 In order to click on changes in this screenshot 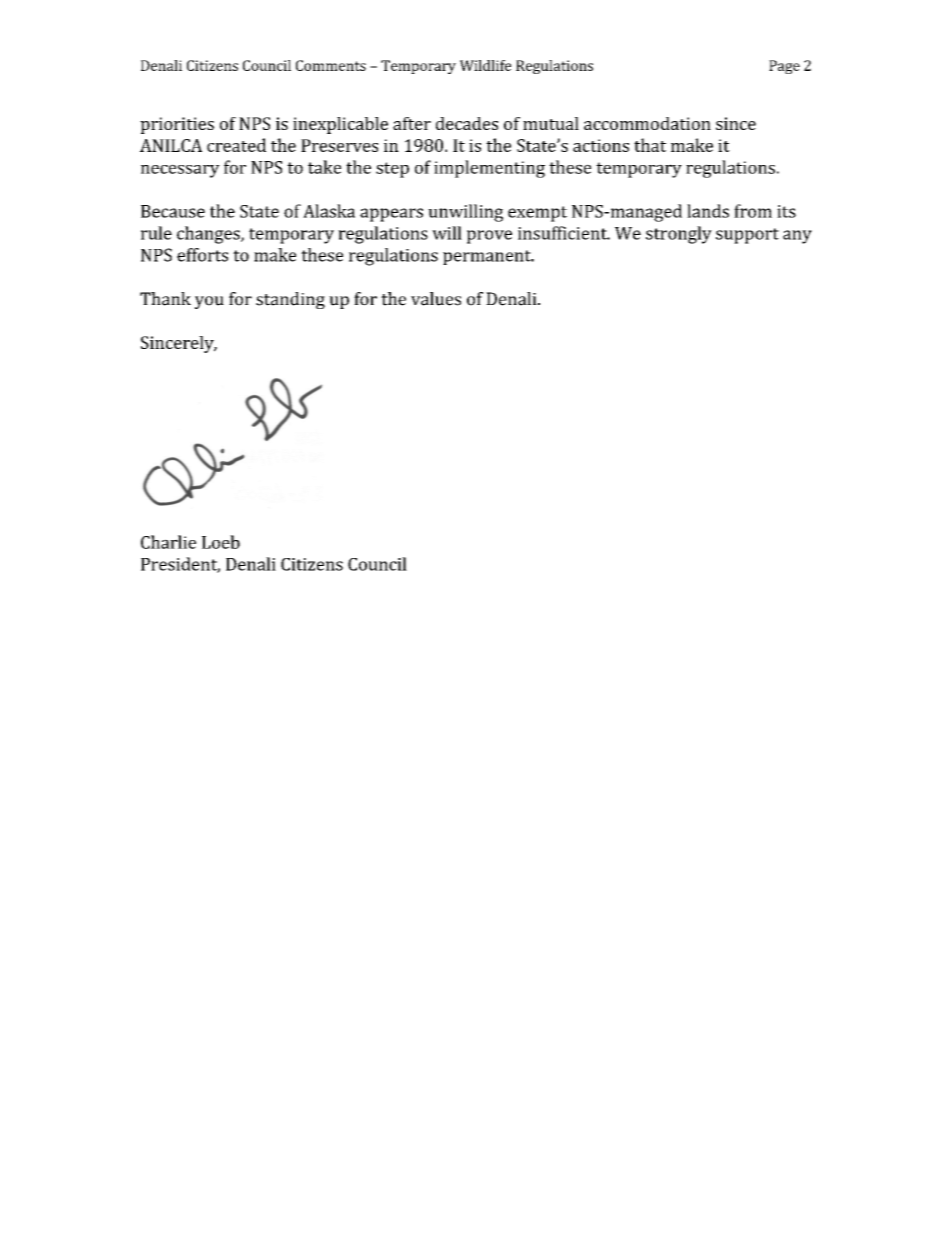, I will do `click(209, 235)`.
